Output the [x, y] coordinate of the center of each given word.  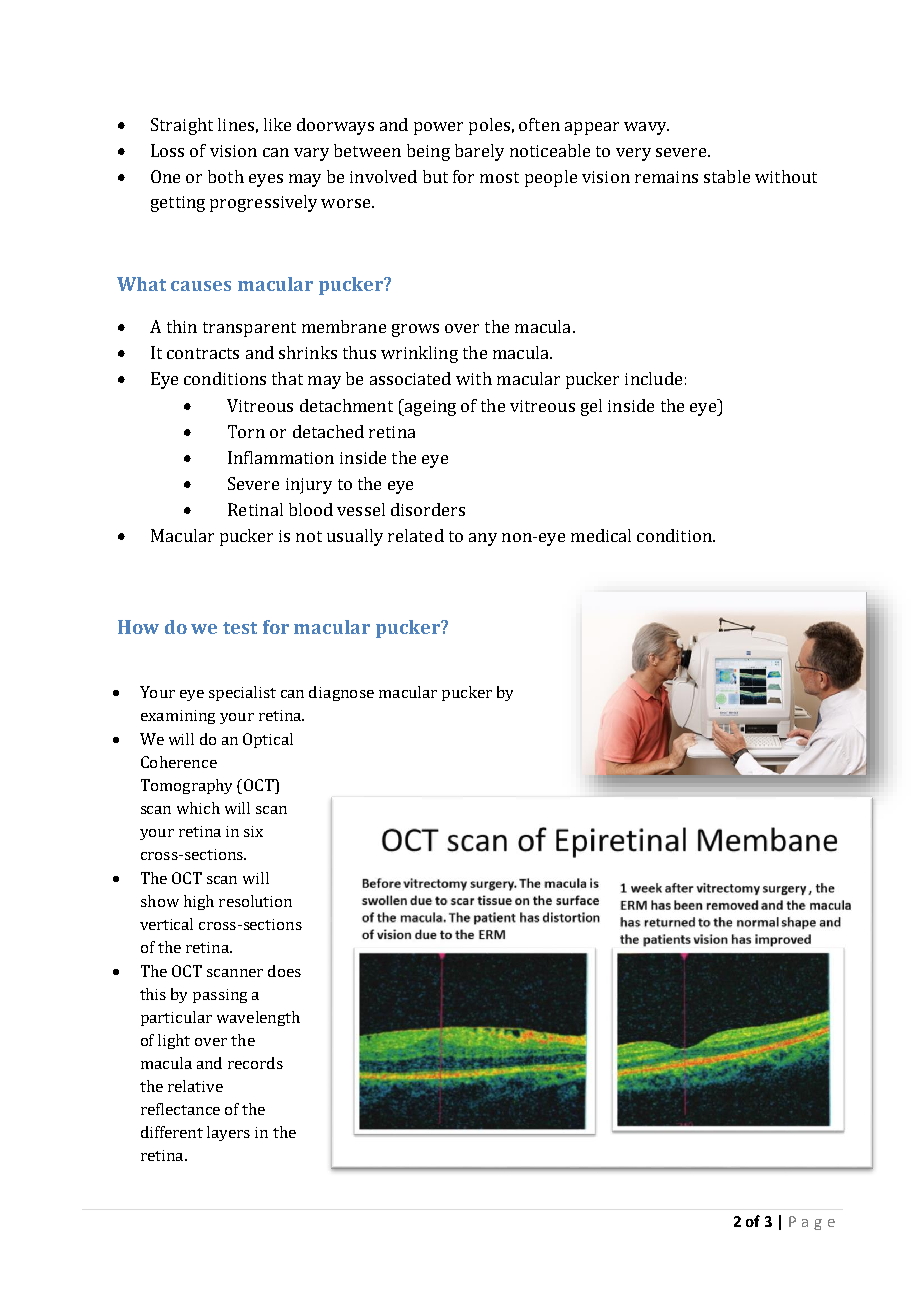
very [633, 154]
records [255, 1063]
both [226, 176]
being [428, 152]
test [240, 628]
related [416, 535]
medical [601, 535]
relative [195, 1086]
